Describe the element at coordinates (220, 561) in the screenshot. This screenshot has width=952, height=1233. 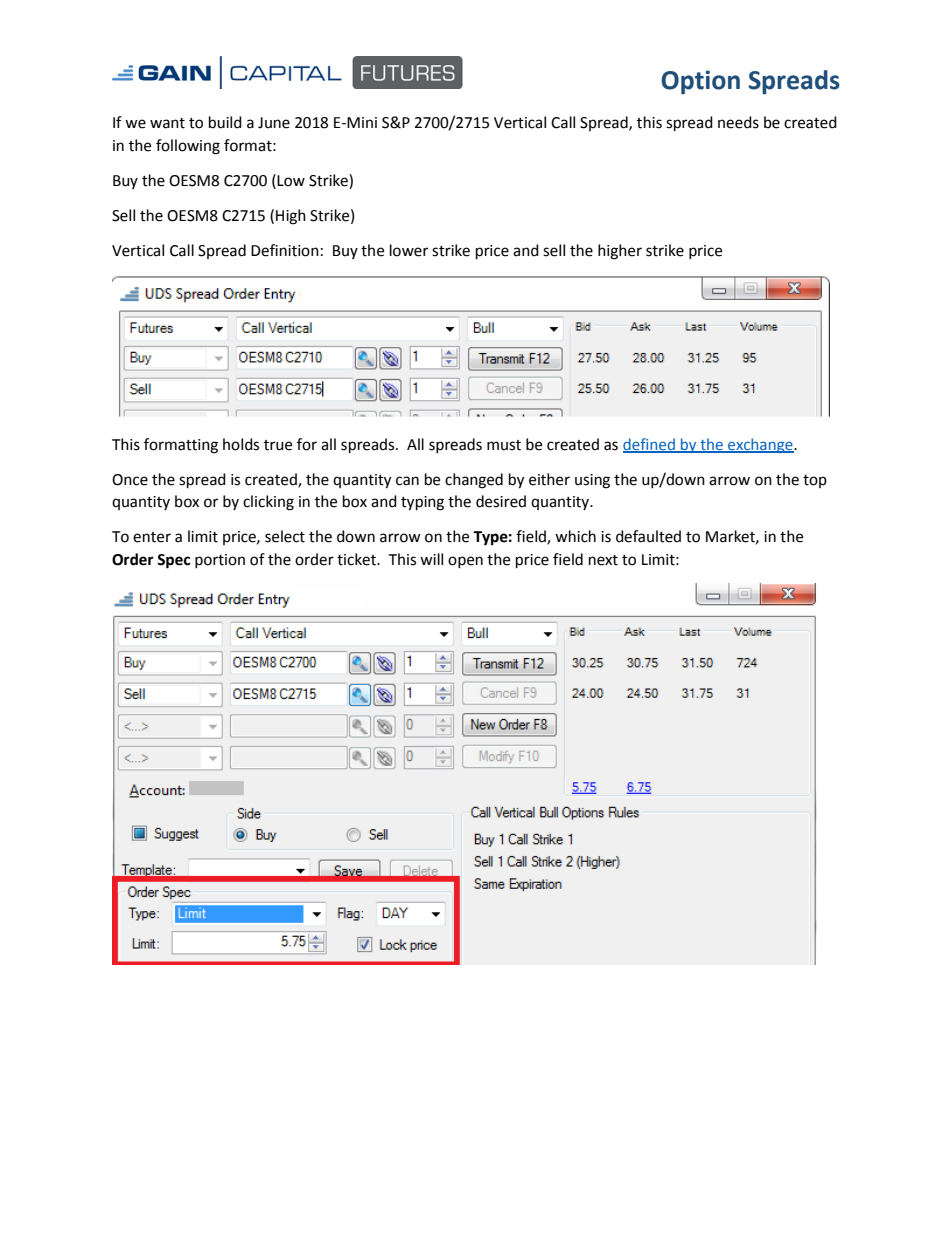
I see `portion` at that location.
